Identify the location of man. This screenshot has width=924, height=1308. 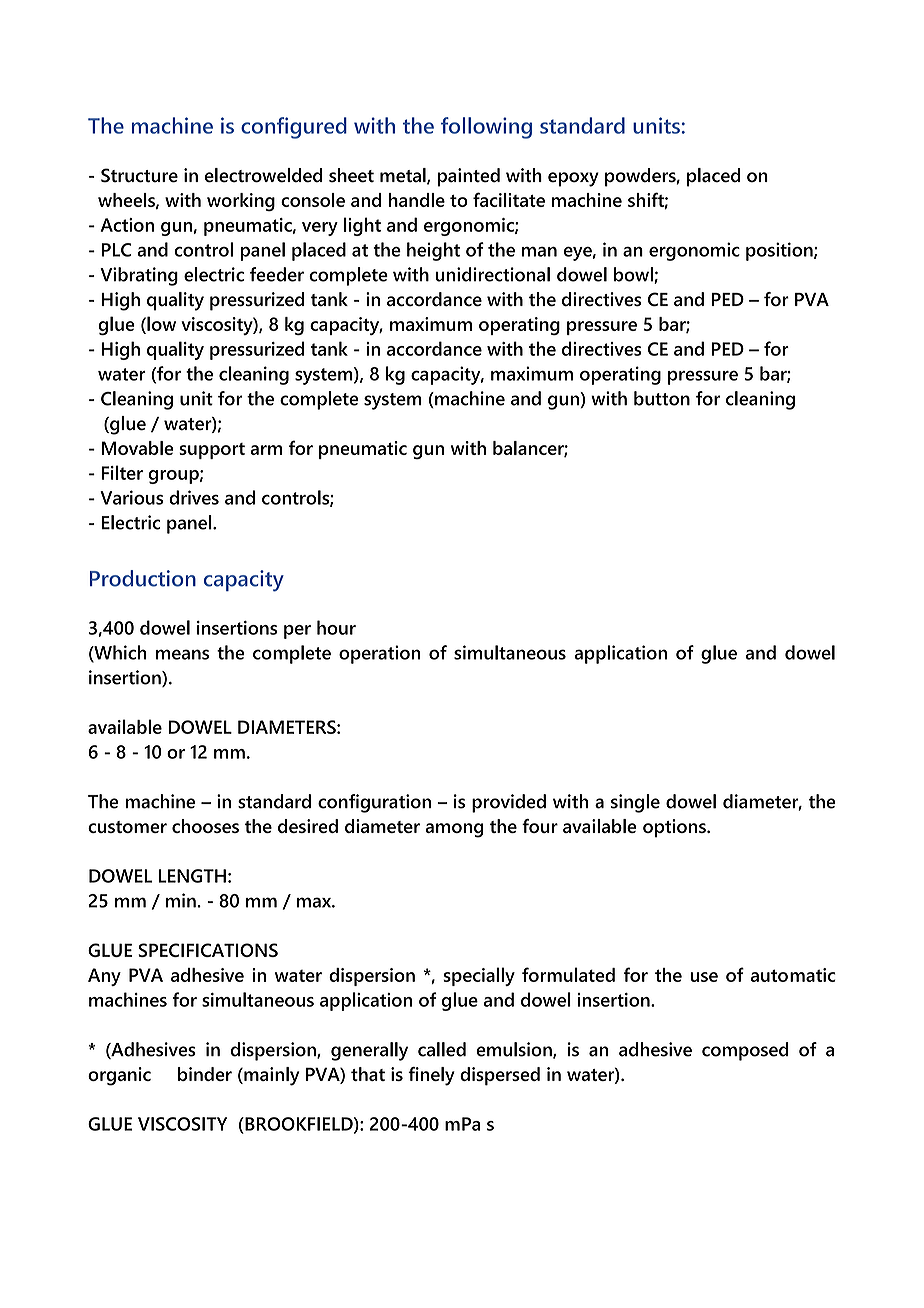
(539, 252).
